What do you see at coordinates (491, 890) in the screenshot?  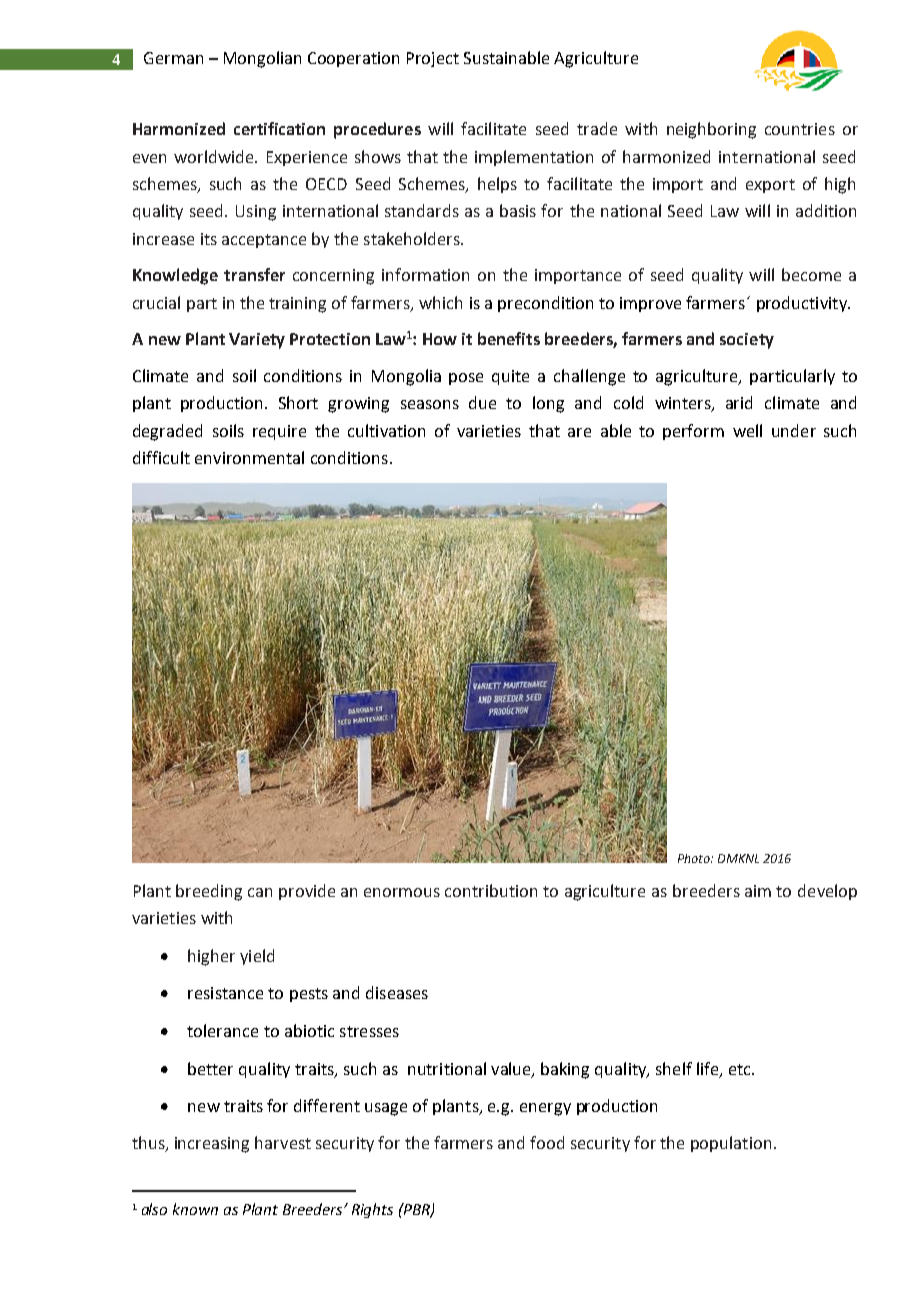 I see `contribution` at bounding box center [491, 890].
